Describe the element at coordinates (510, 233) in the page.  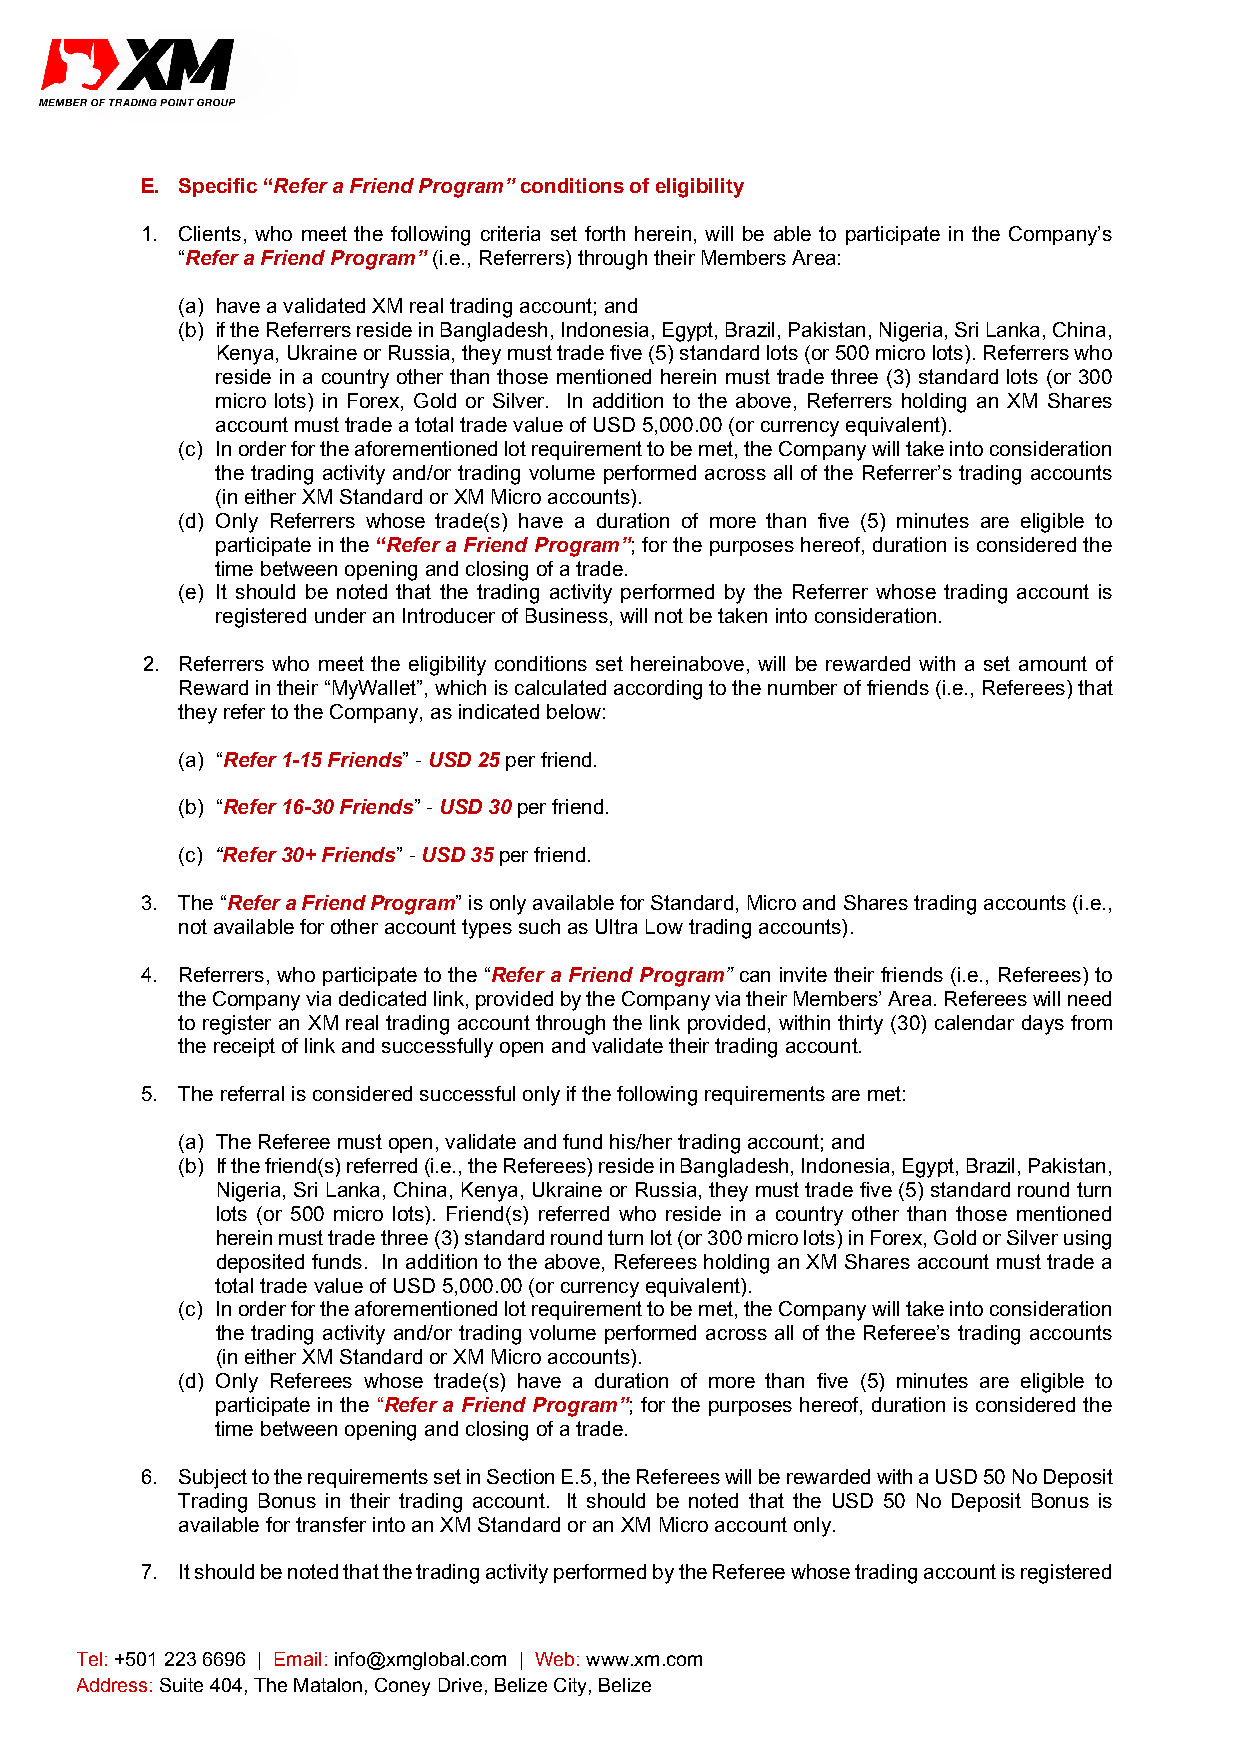
I see `criteria` at that location.
